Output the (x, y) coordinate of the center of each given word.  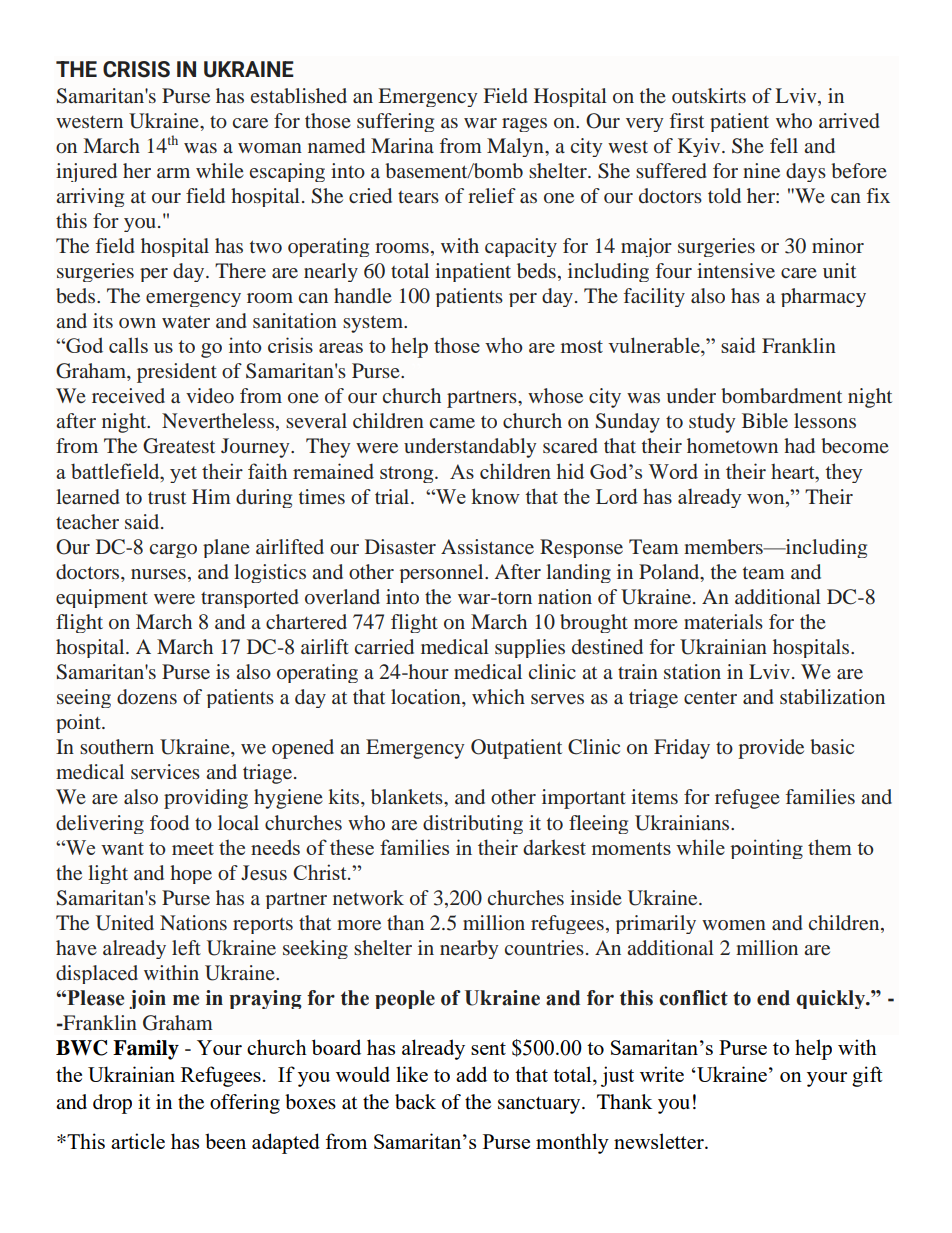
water (186, 322)
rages (524, 125)
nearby (469, 949)
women (734, 925)
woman (270, 148)
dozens (147, 696)
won (767, 499)
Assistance (487, 546)
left (186, 947)
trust (167, 497)
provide (771, 749)
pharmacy (823, 297)
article (138, 1141)
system (374, 324)
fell (784, 145)
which (498, 696)
